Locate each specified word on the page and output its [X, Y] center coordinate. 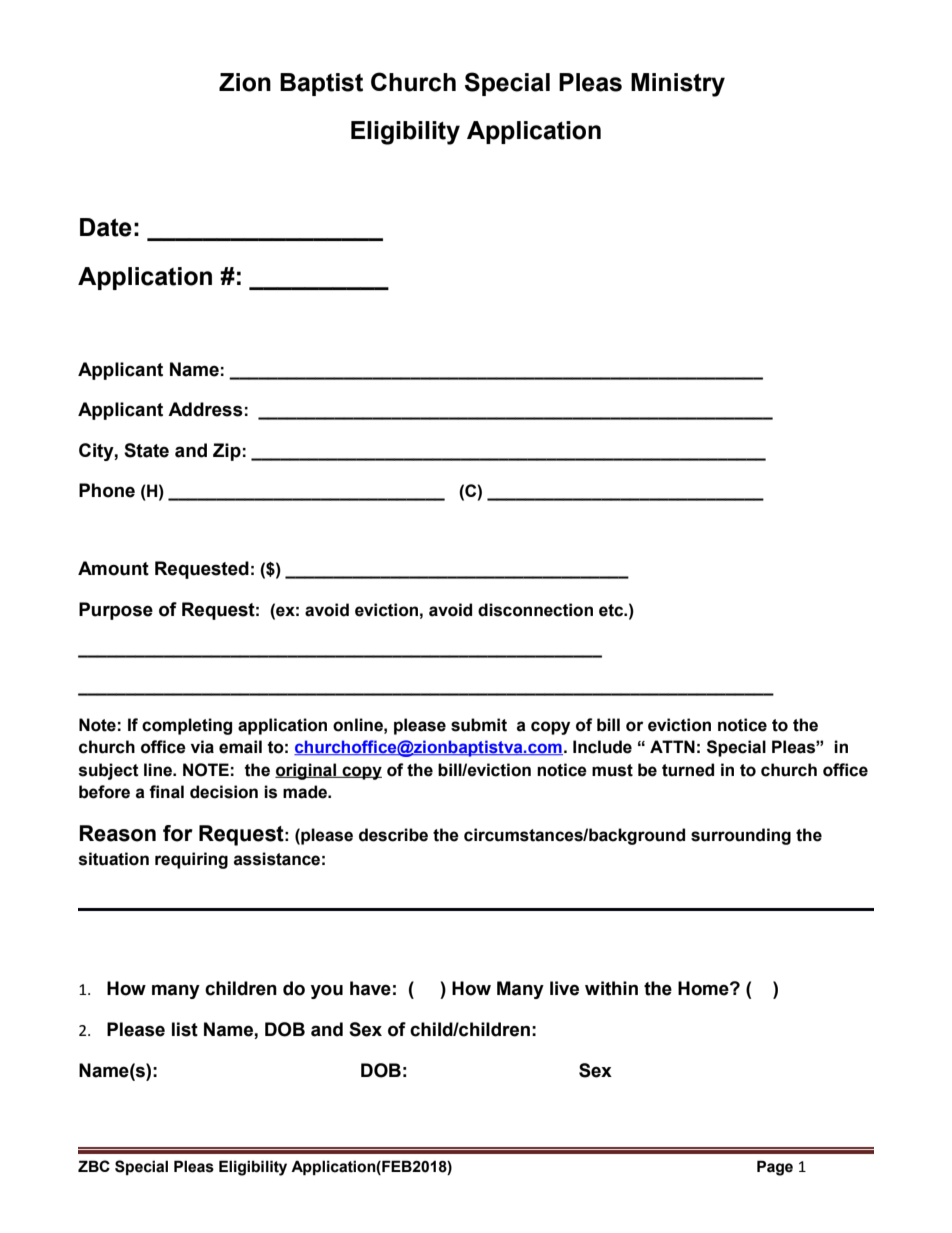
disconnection [535, 610]
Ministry [678, 85]
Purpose [116, 611]
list [185, 1029]
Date [106, 227]
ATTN [672, 746]
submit [479, 725]
